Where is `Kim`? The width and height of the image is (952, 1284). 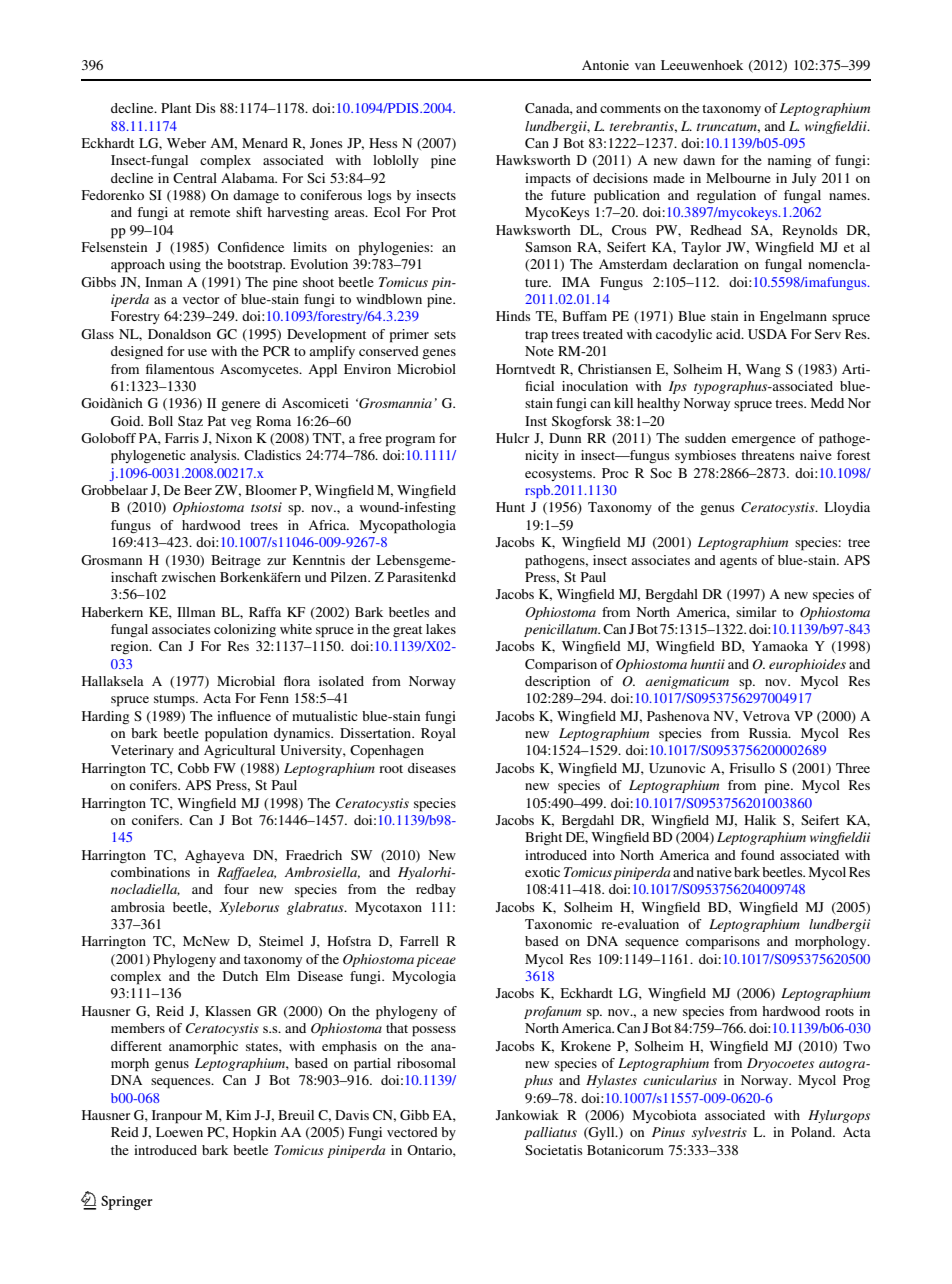
Kim is located at coordinates (238, 1115).
